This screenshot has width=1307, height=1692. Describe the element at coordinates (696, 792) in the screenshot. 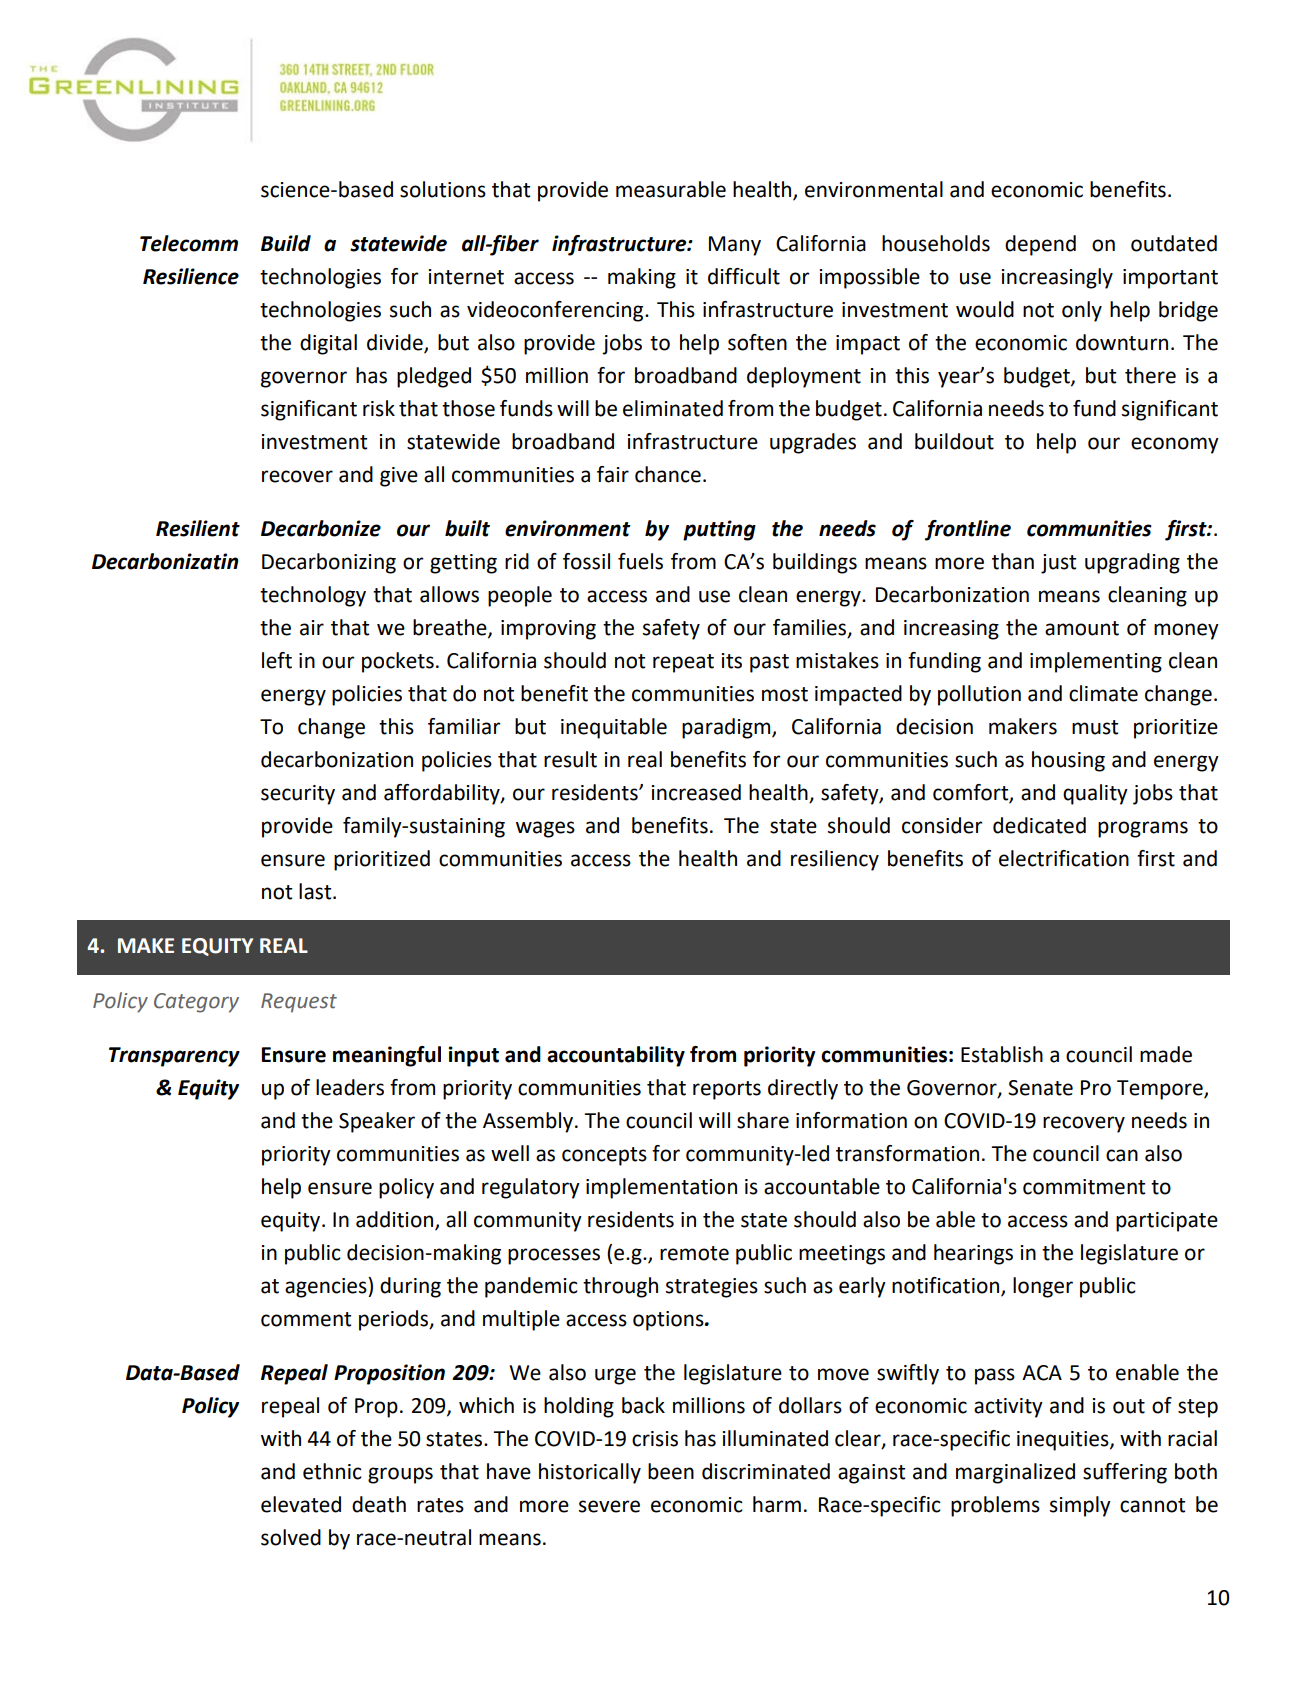

I see `increased` at that location.
